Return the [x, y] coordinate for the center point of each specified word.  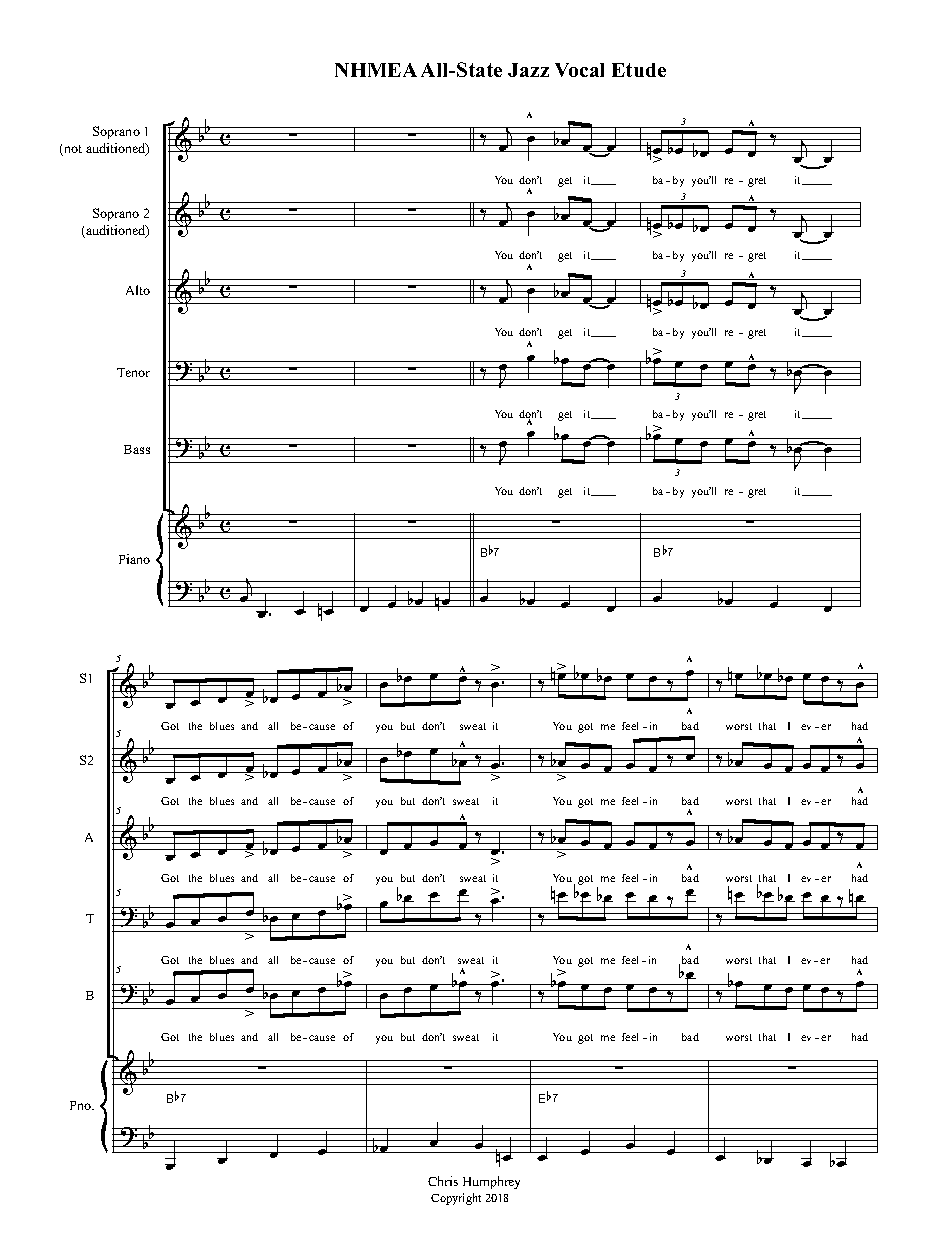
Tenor [133, 372]
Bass [137, 449]
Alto [138, 290]
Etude [639, 70]
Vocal [579, 70]
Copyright [456, 1199]
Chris [443, 1181]
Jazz [528, 70]
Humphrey [491, 1182]
